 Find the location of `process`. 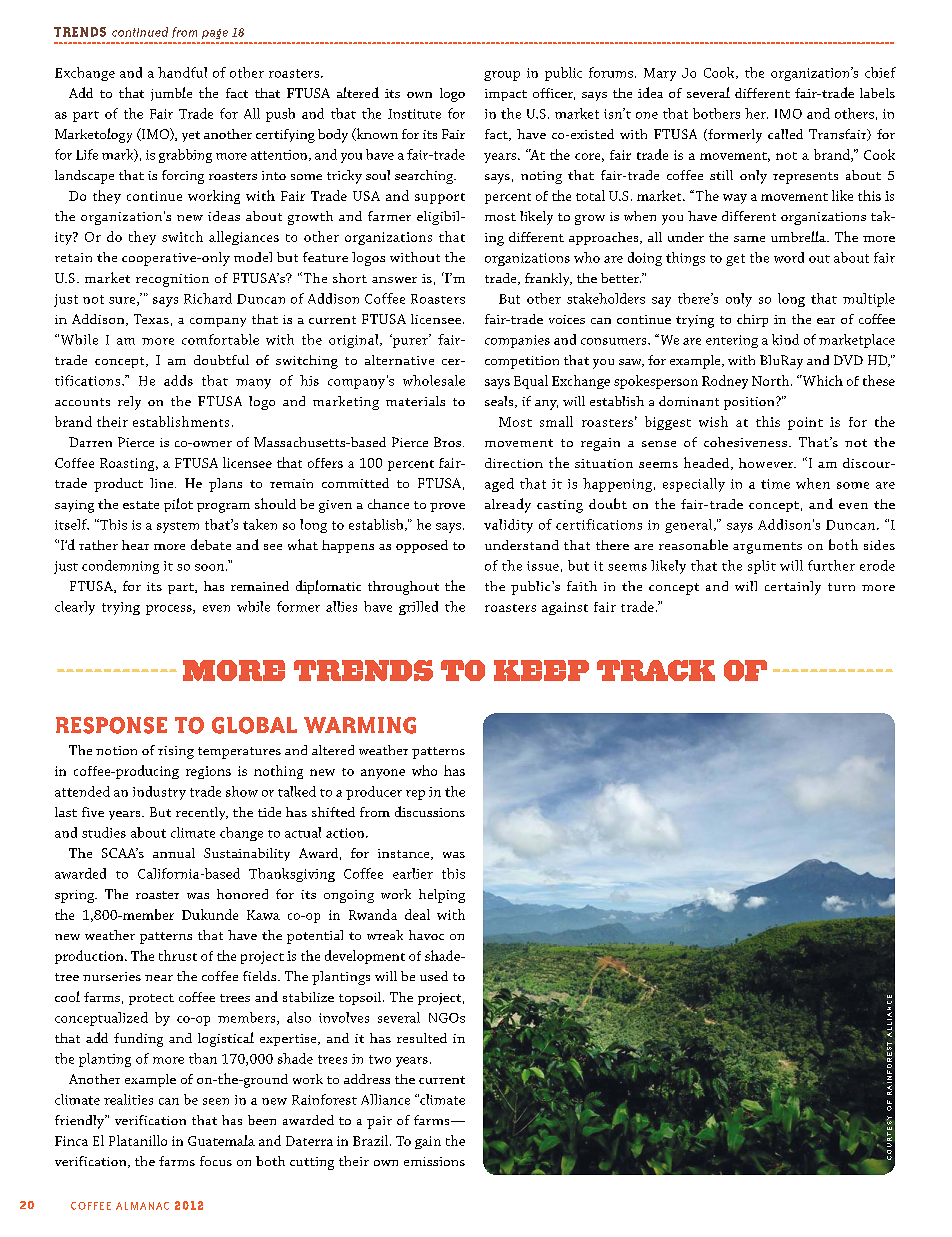

process is located at coordinates (170, 610).
